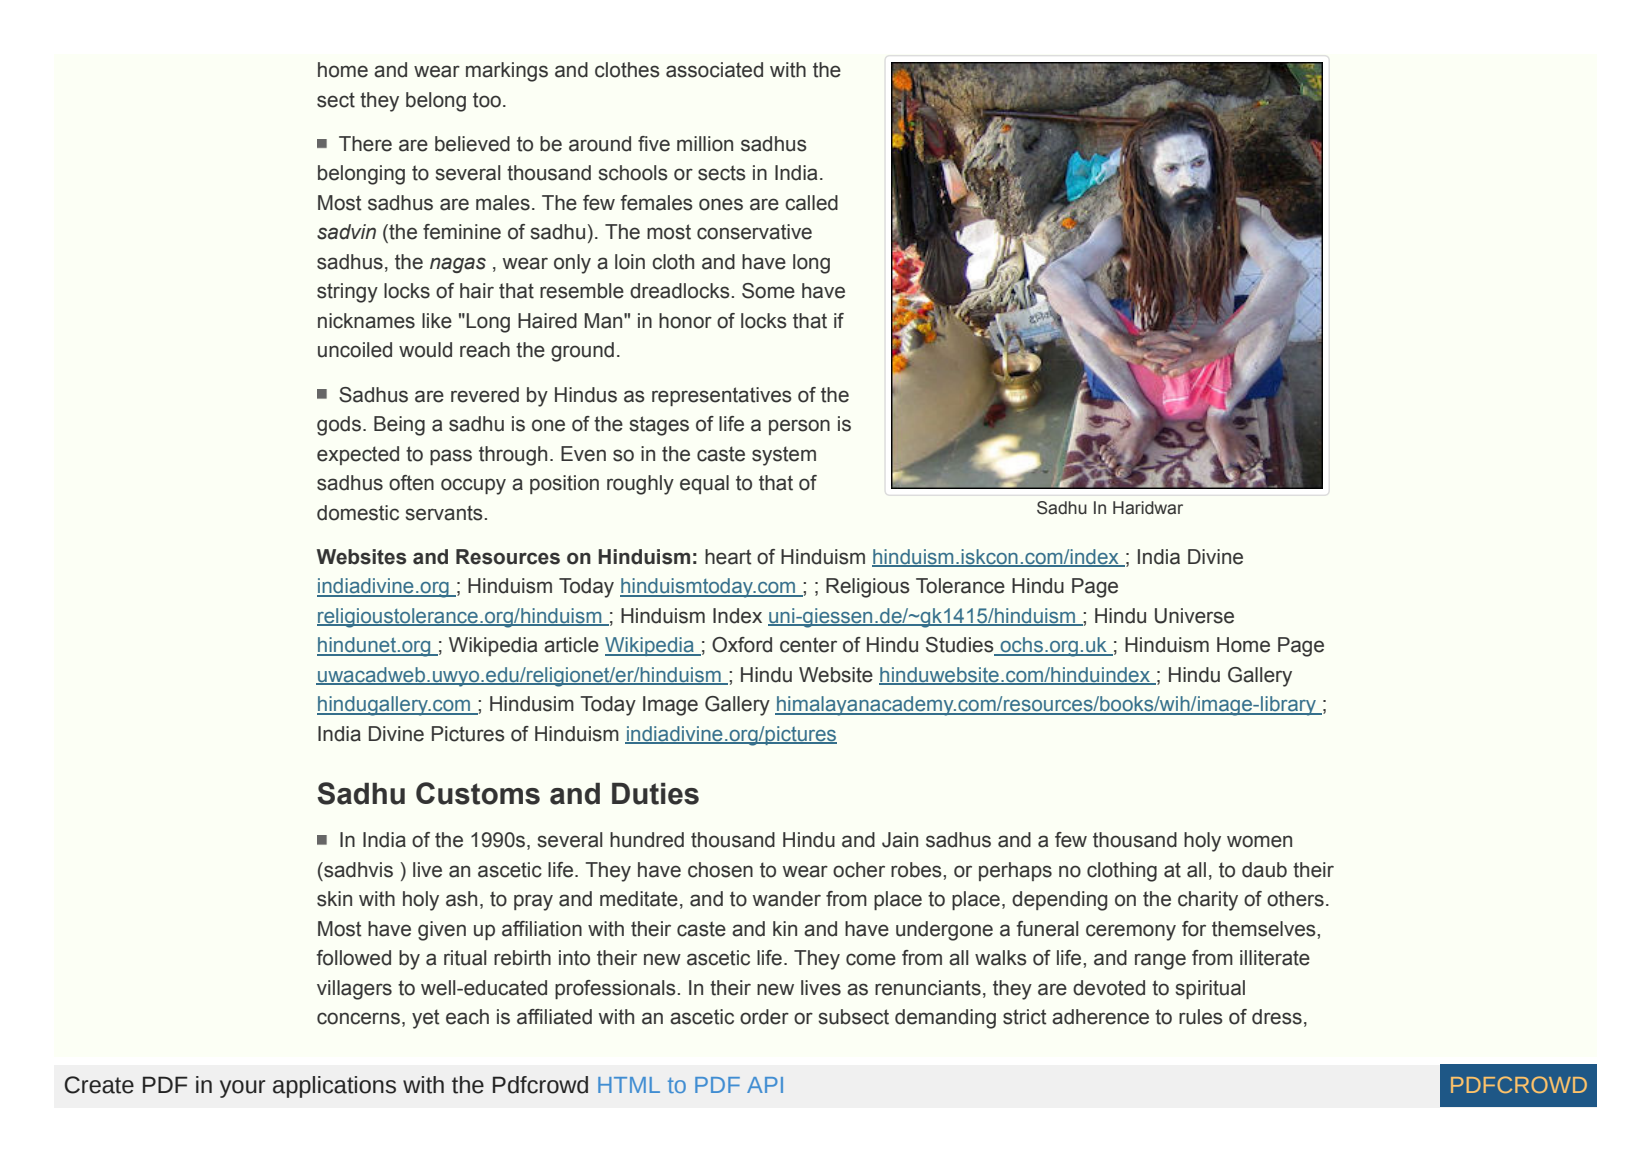 The height and width of the page is (1169, 1652). I want to click on API, so click(765, 1085).
